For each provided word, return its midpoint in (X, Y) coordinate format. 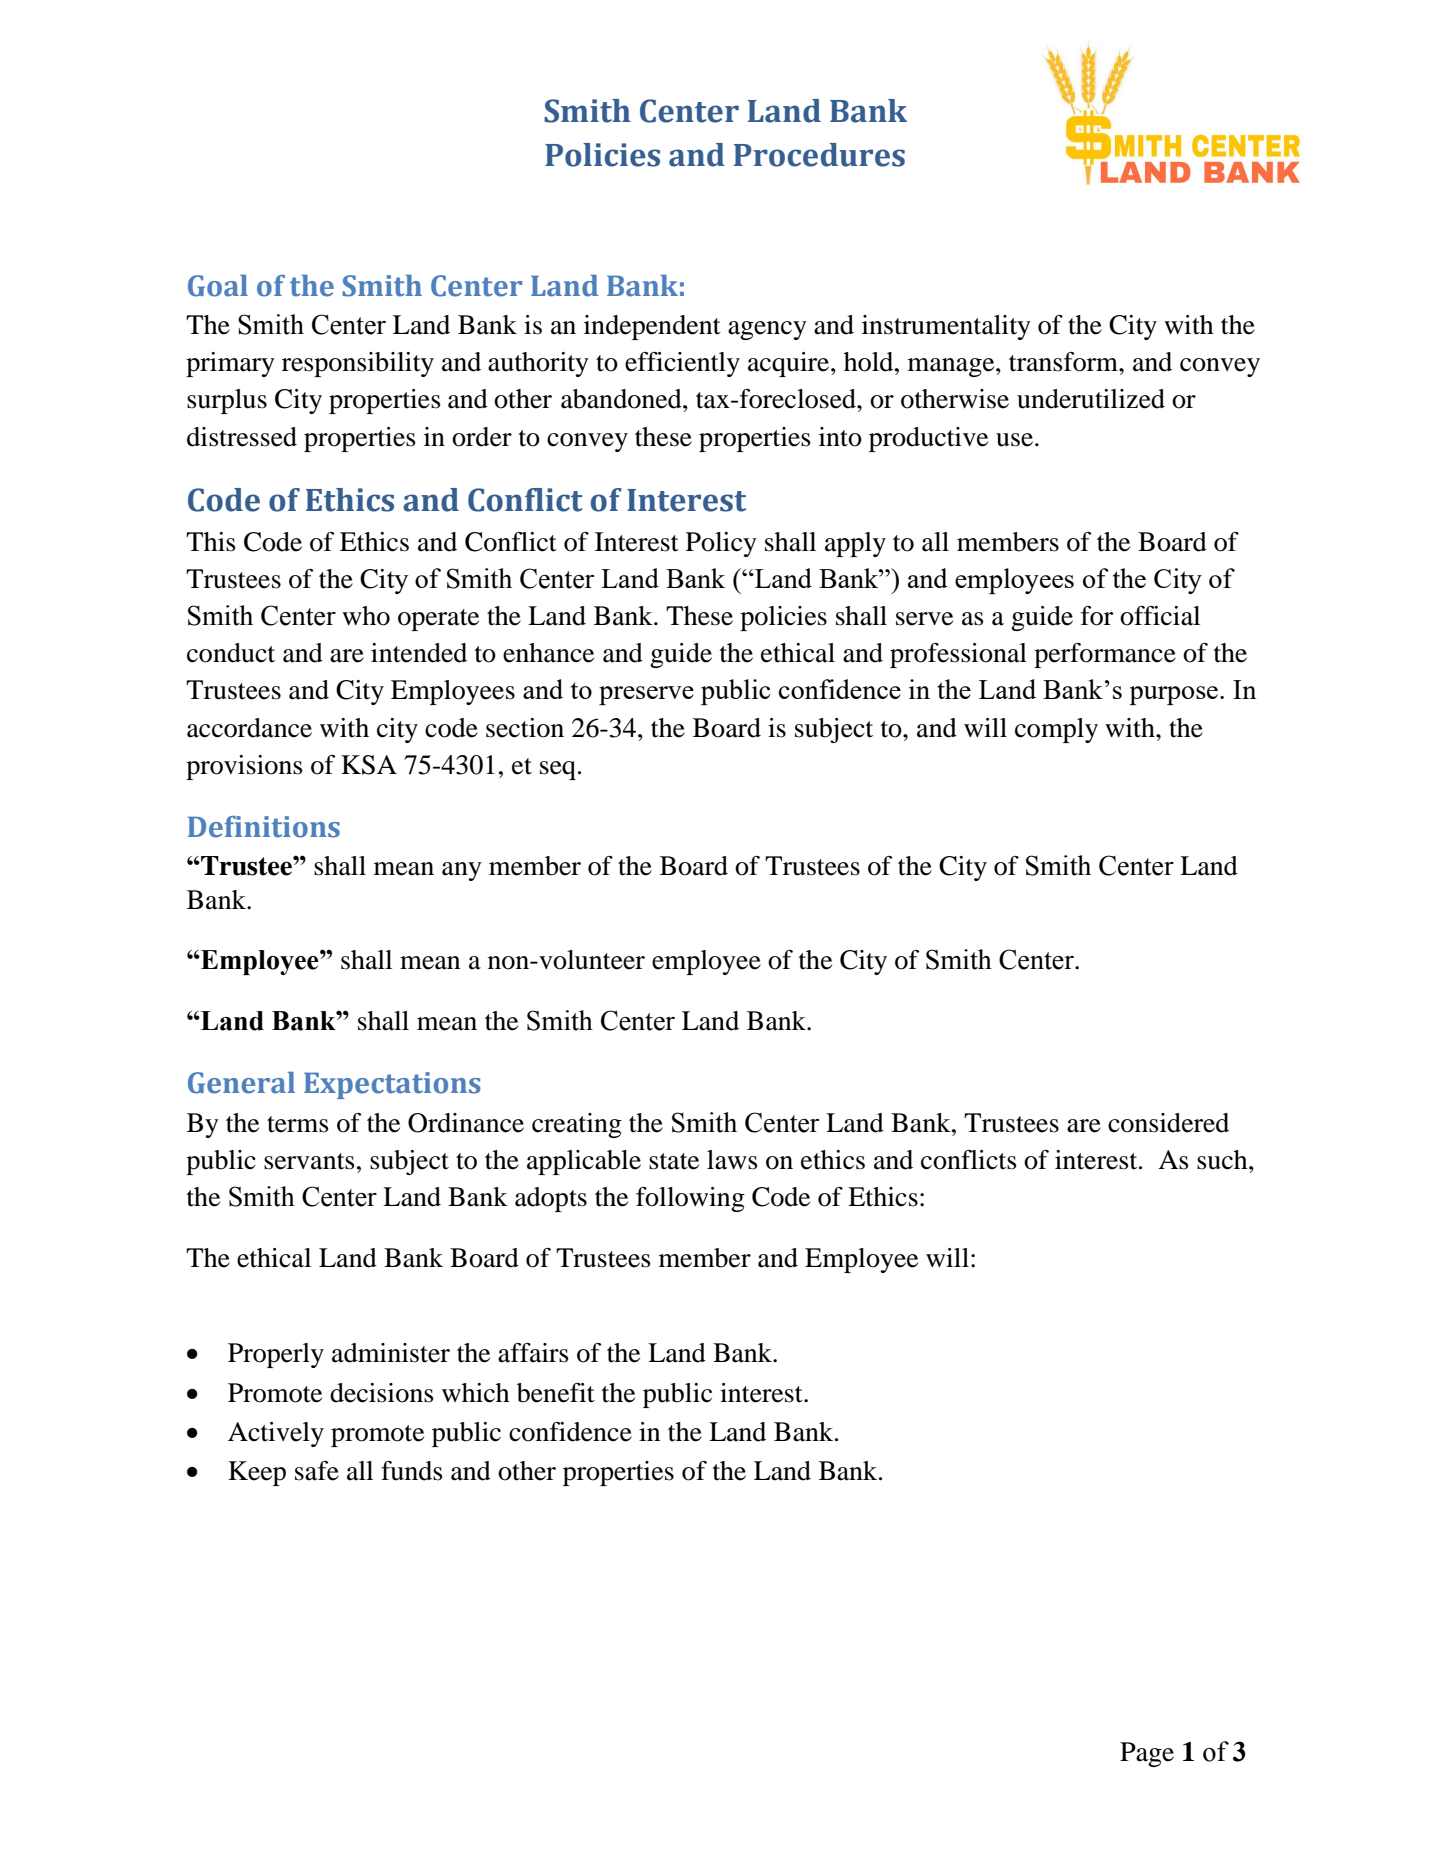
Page (1147, 1754)
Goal (218, 286)
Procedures (819, 155)
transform (1064, 362)
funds (412, 1471)
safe (317, 1471)
